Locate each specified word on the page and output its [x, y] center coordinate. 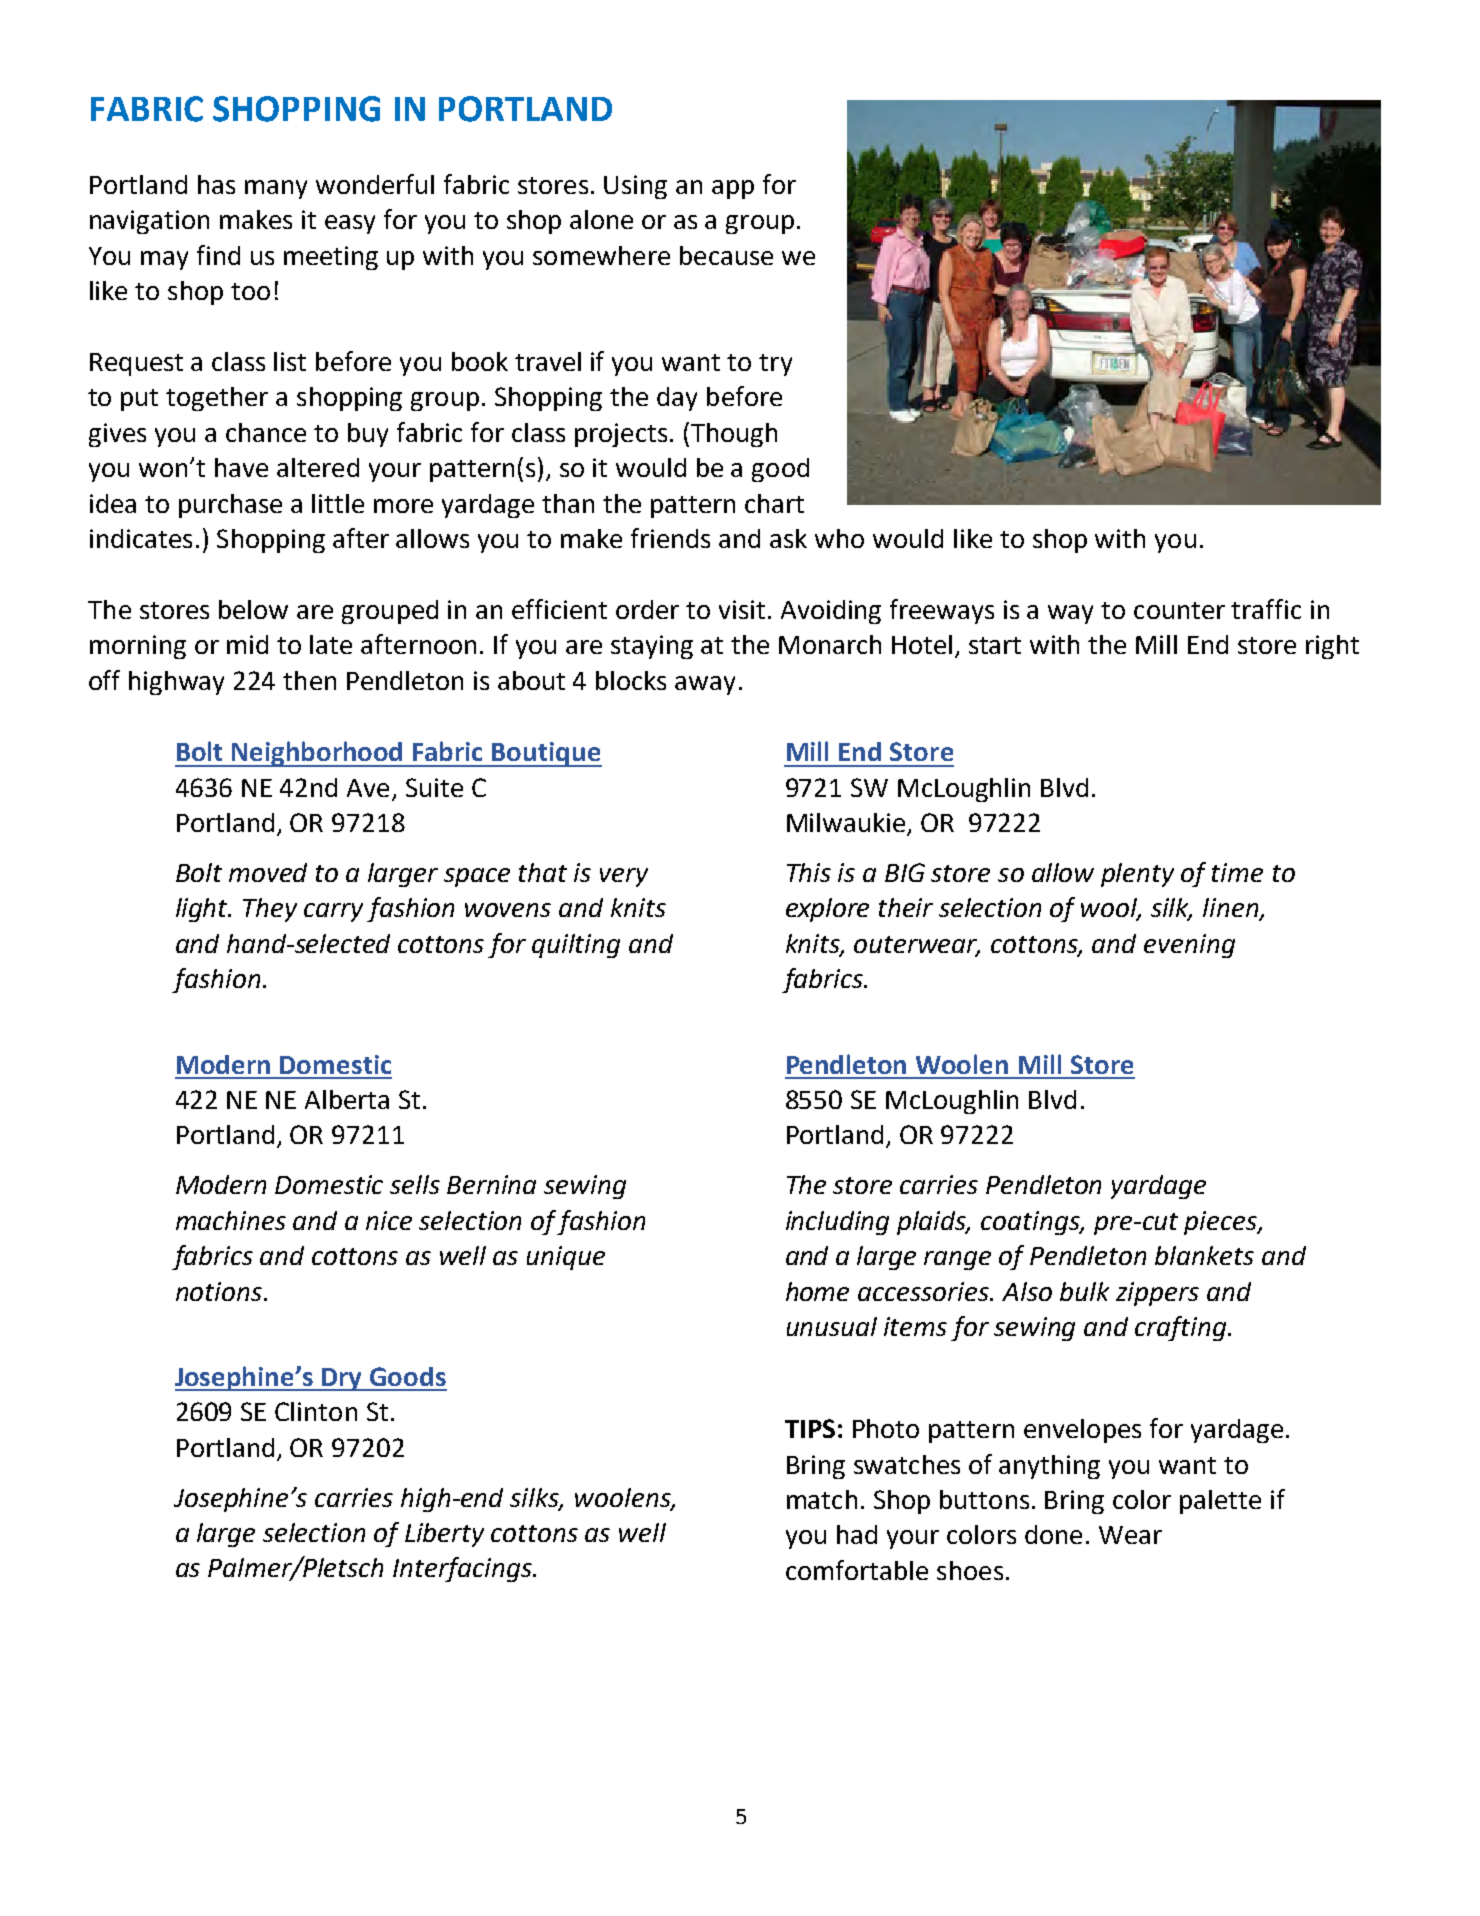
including [837, 1223]
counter [1179, 610]
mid [247, 644]
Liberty [444, 1535]
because [726, 255]
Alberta [347, 1099]
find [218, 255]
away [705, 685]
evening [1189, 946]
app [733, 189]
